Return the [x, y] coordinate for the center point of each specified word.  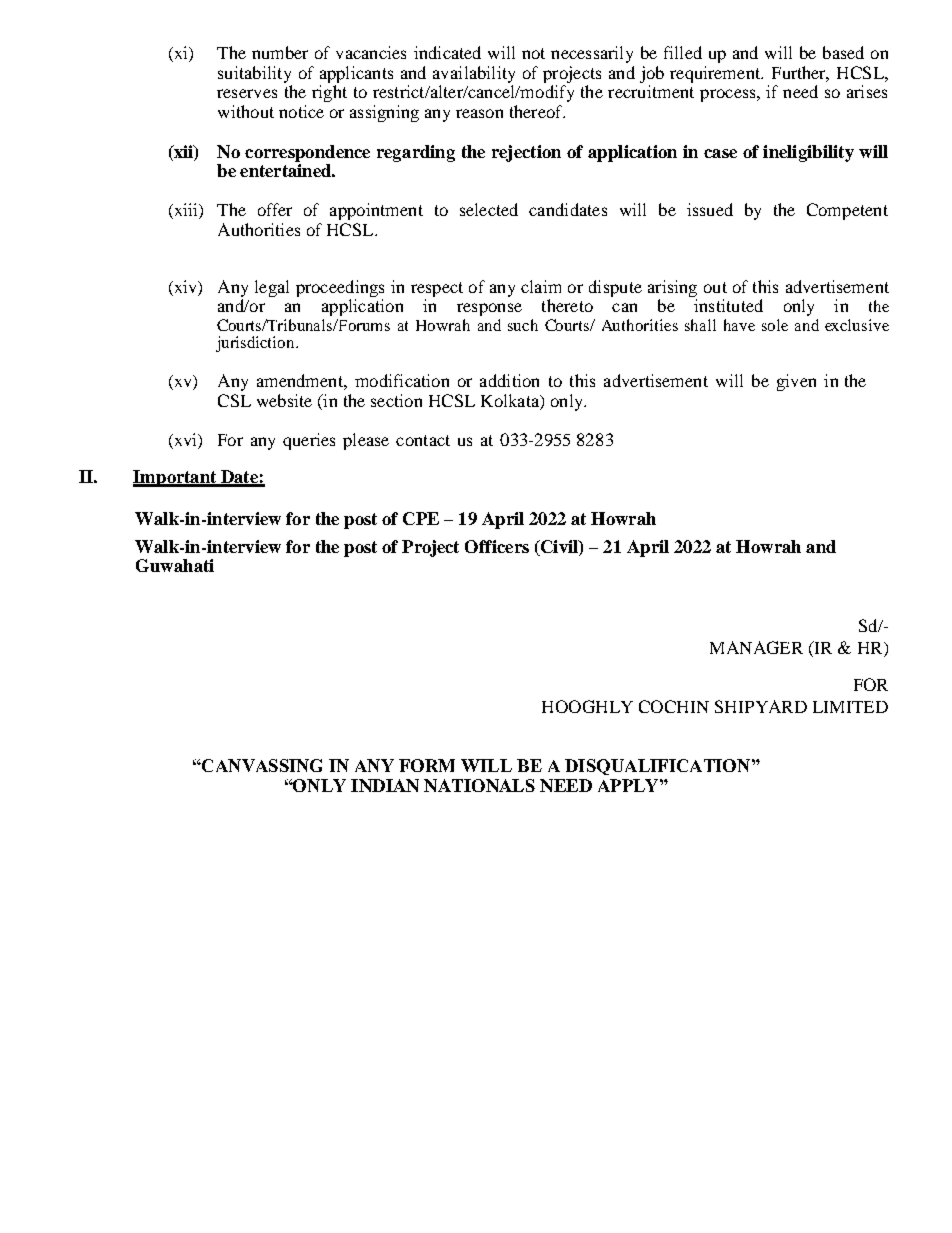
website [284, 400]
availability [474, 76]
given [796, 382]
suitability [255, 76]
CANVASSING [261, 765]
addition [509, 380]
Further [800, 74]
